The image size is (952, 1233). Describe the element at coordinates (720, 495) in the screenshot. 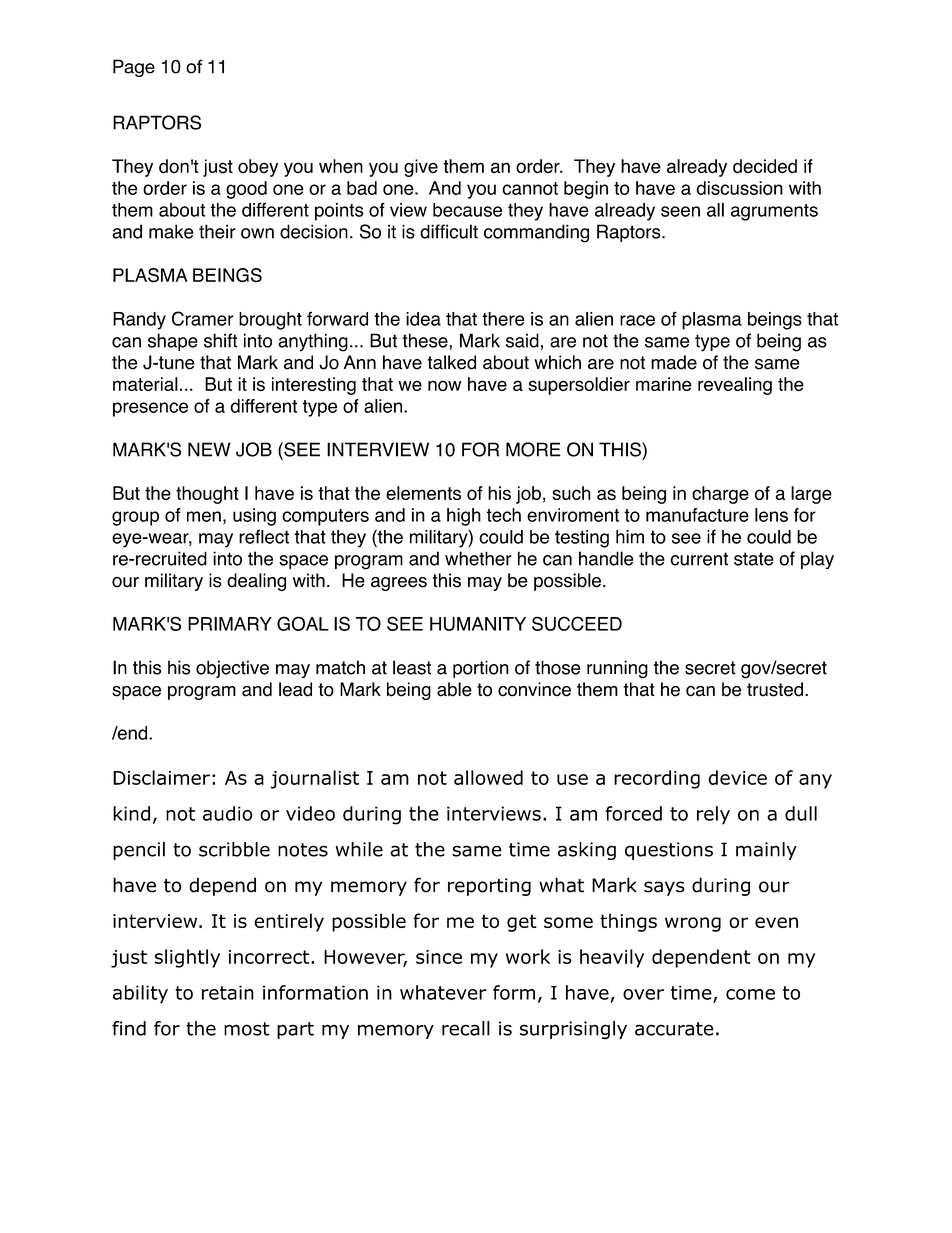

I see `charge` at that location.
